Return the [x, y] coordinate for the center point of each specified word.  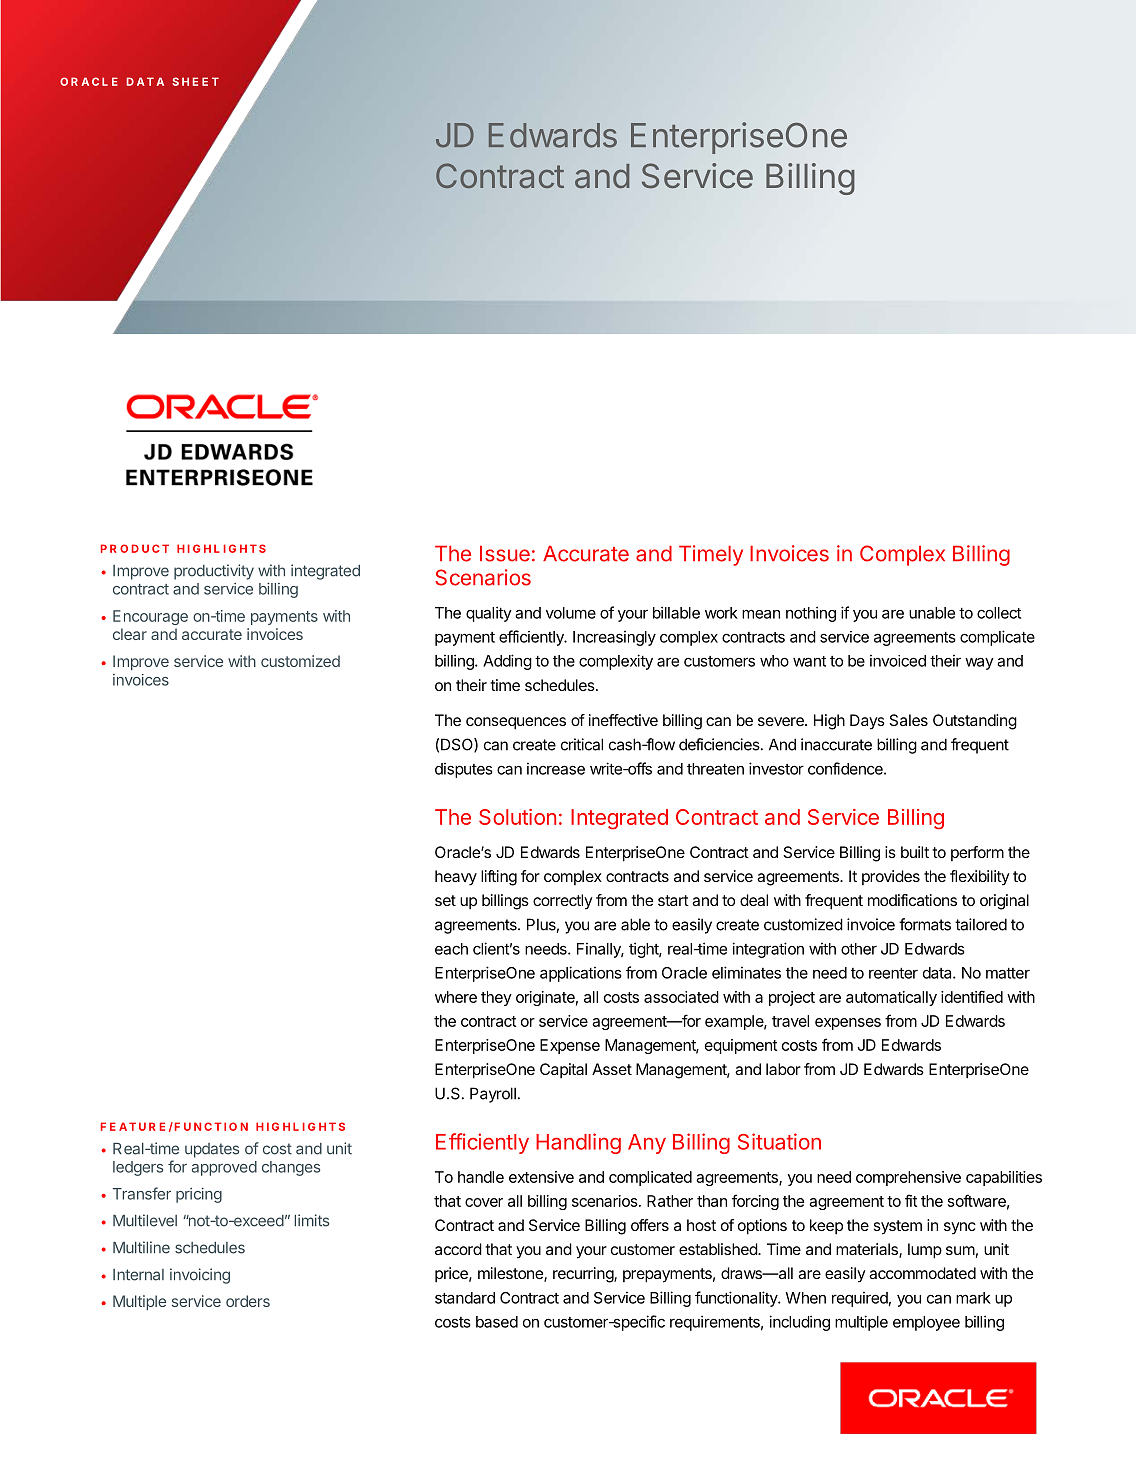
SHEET [195, 81]
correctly [563, 902]
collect [999, 613]
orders [248, 1301]
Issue [505, 553]
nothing [811, 614]
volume [571, 613]
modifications [912, 900]
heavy [456, 878]
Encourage [150, 617]
